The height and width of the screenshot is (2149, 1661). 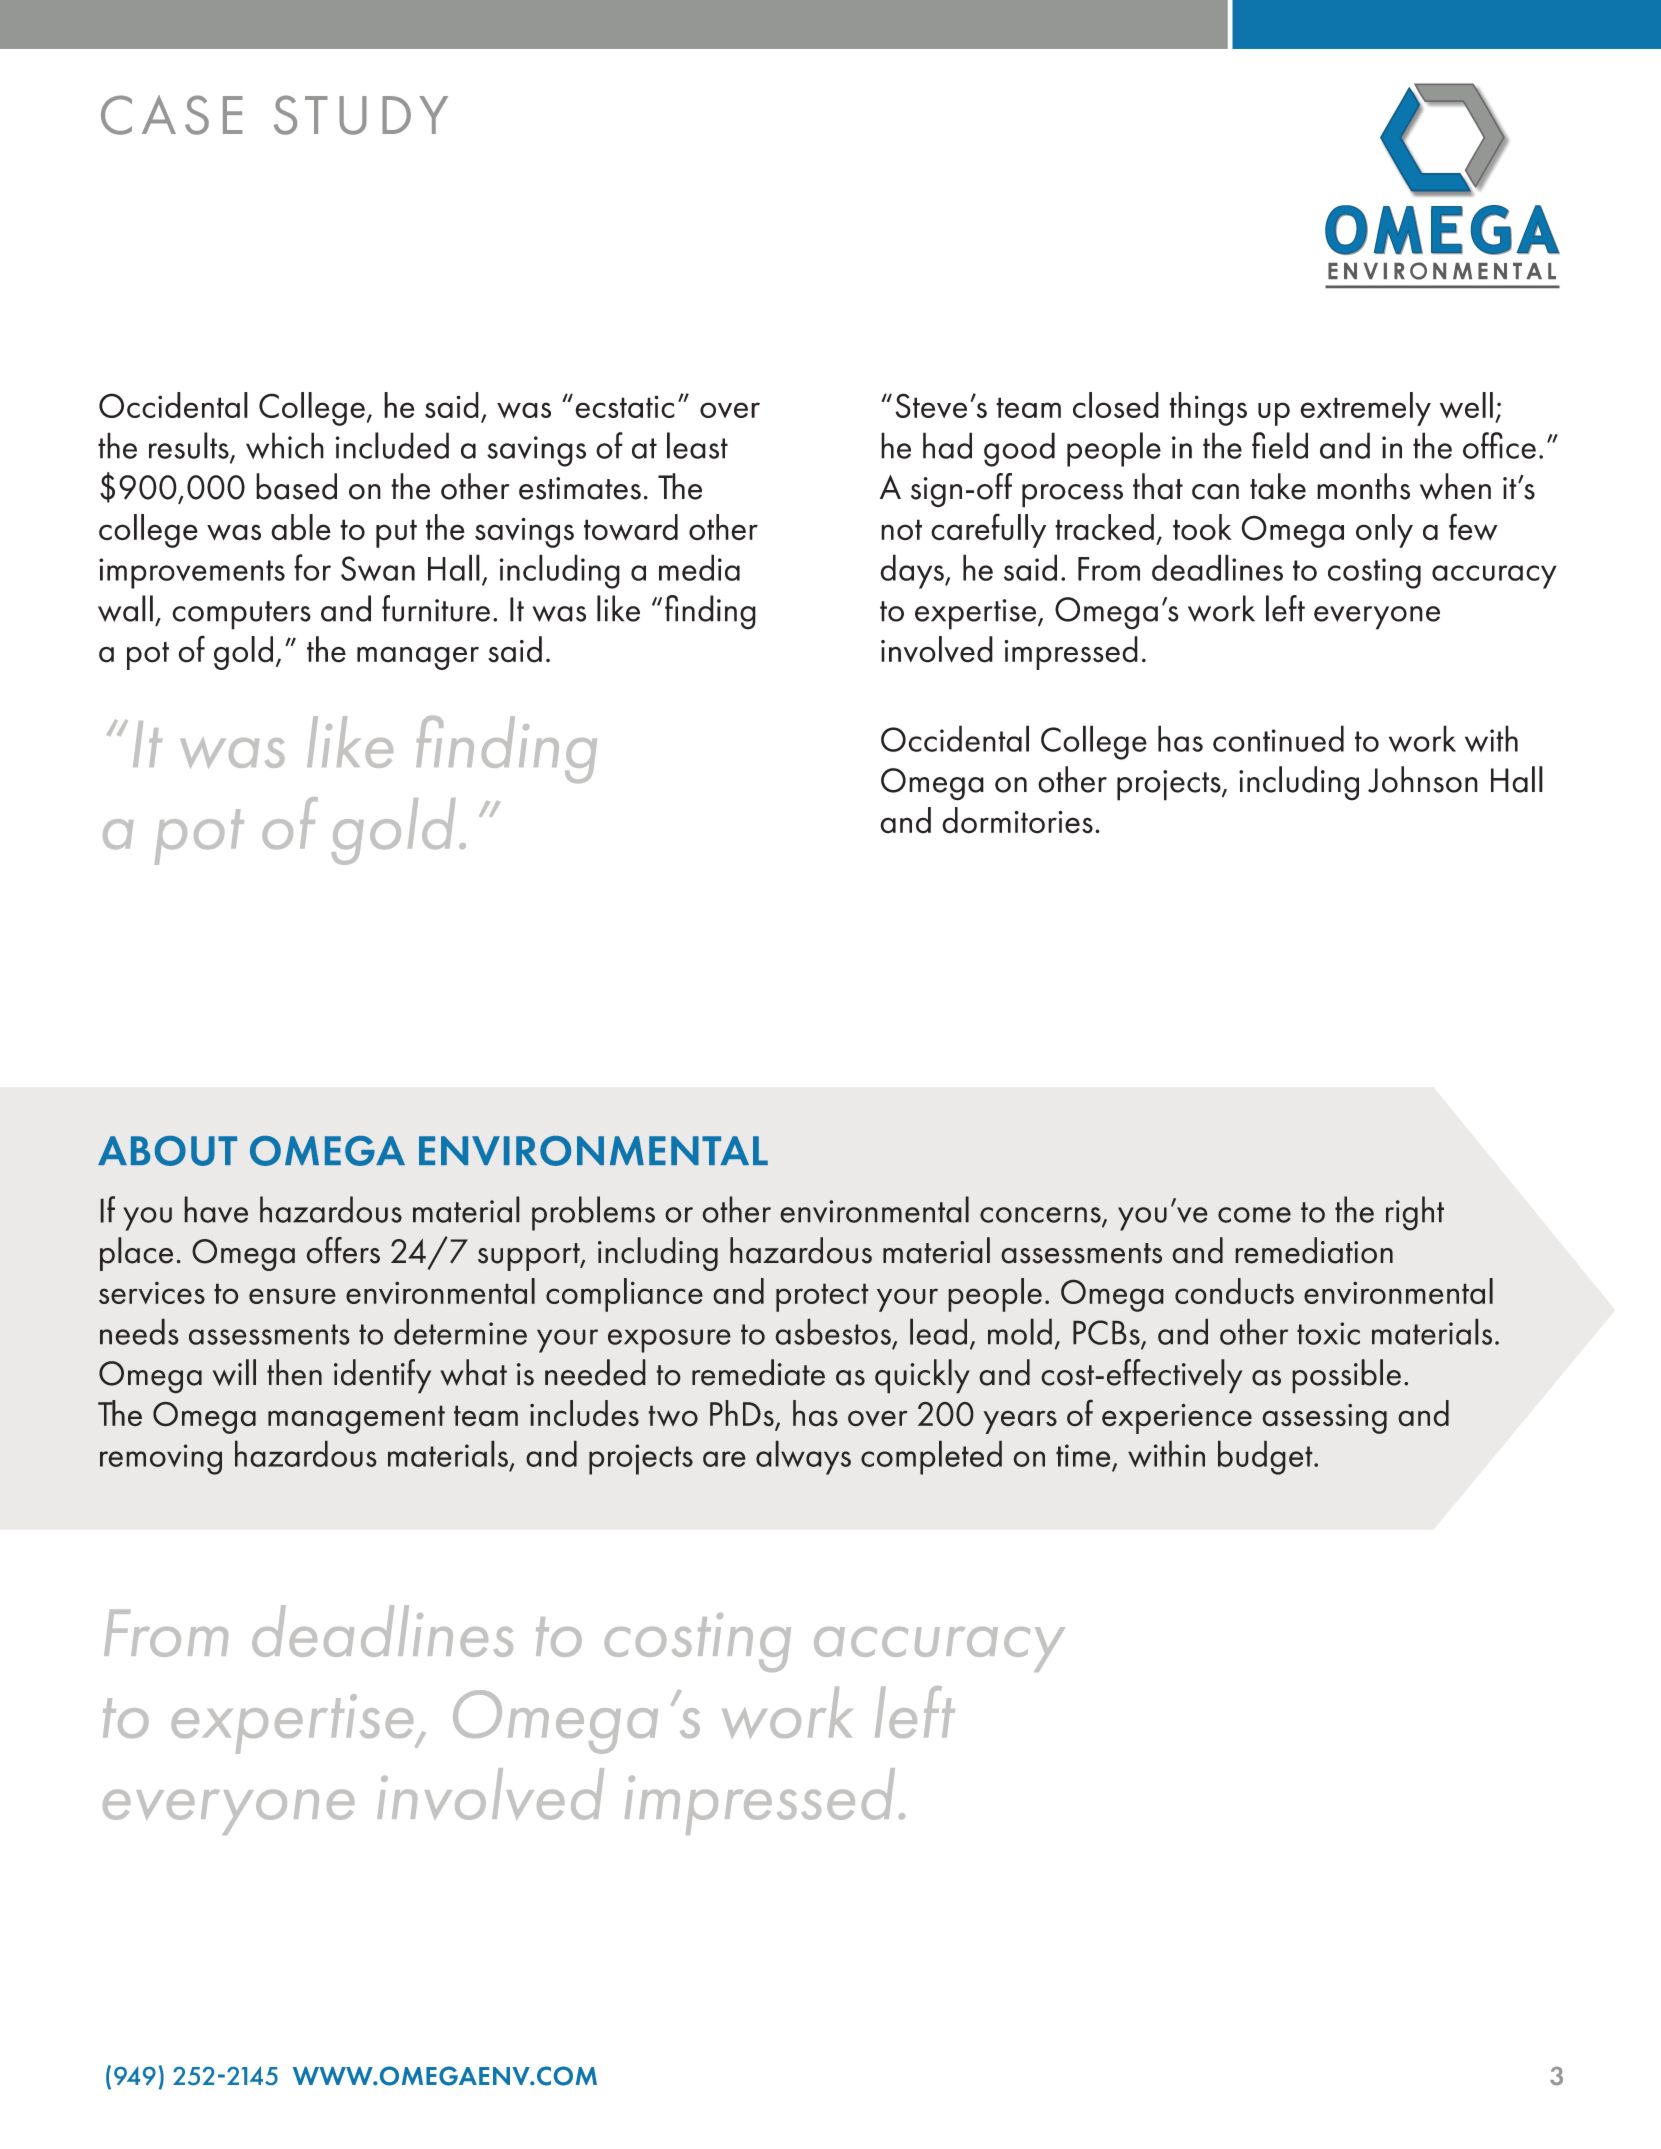 I want to click on ABOUT, so click(x=167, y=1151).
